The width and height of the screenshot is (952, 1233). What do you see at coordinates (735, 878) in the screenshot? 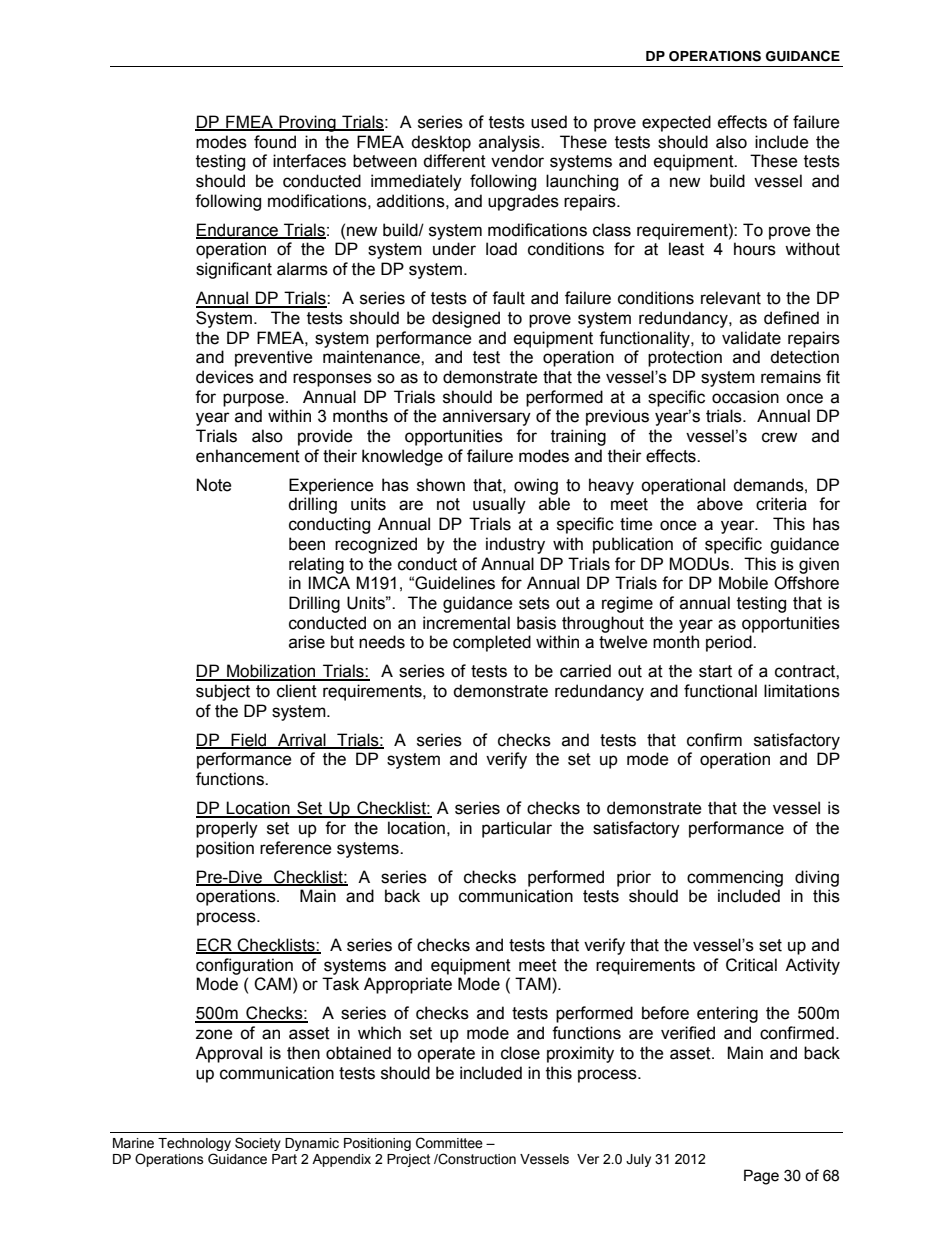
I see `commencing` at bounding box center [735, 878].
